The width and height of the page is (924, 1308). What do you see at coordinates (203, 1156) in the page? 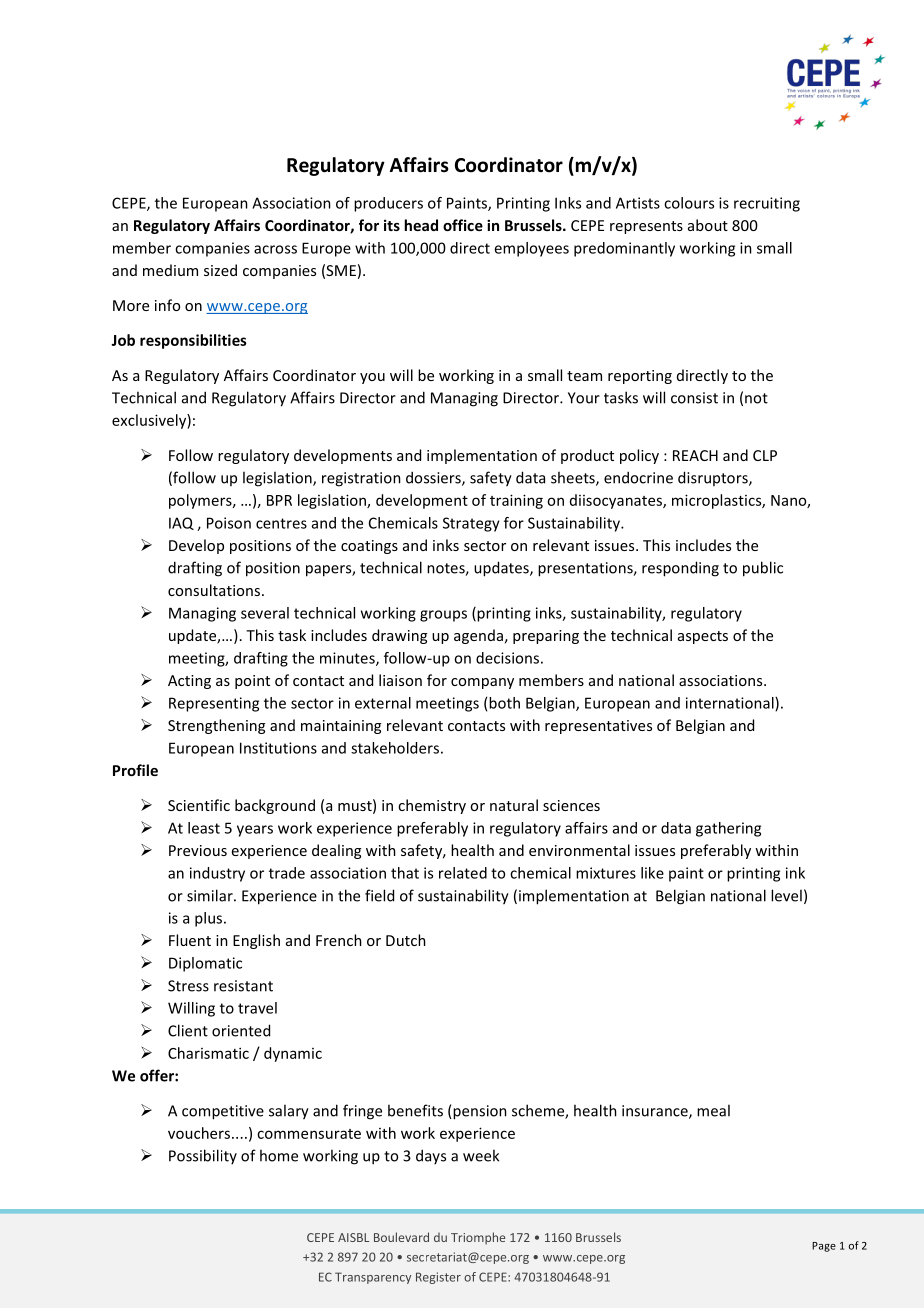
I see `Possibility` at bounding box center [203, 1156].
